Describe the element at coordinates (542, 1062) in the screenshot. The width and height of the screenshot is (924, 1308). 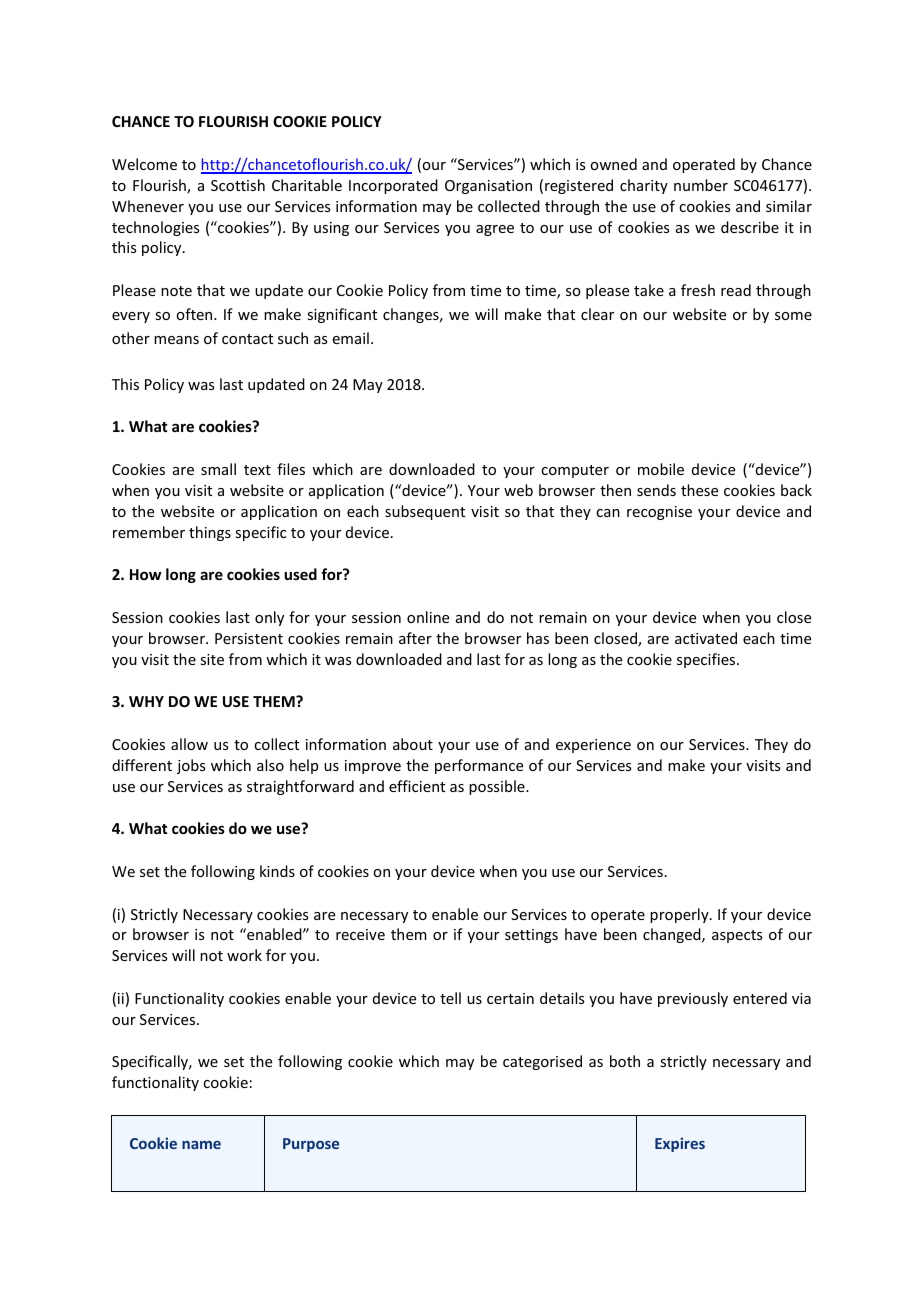
I see `categorised` at that location.
